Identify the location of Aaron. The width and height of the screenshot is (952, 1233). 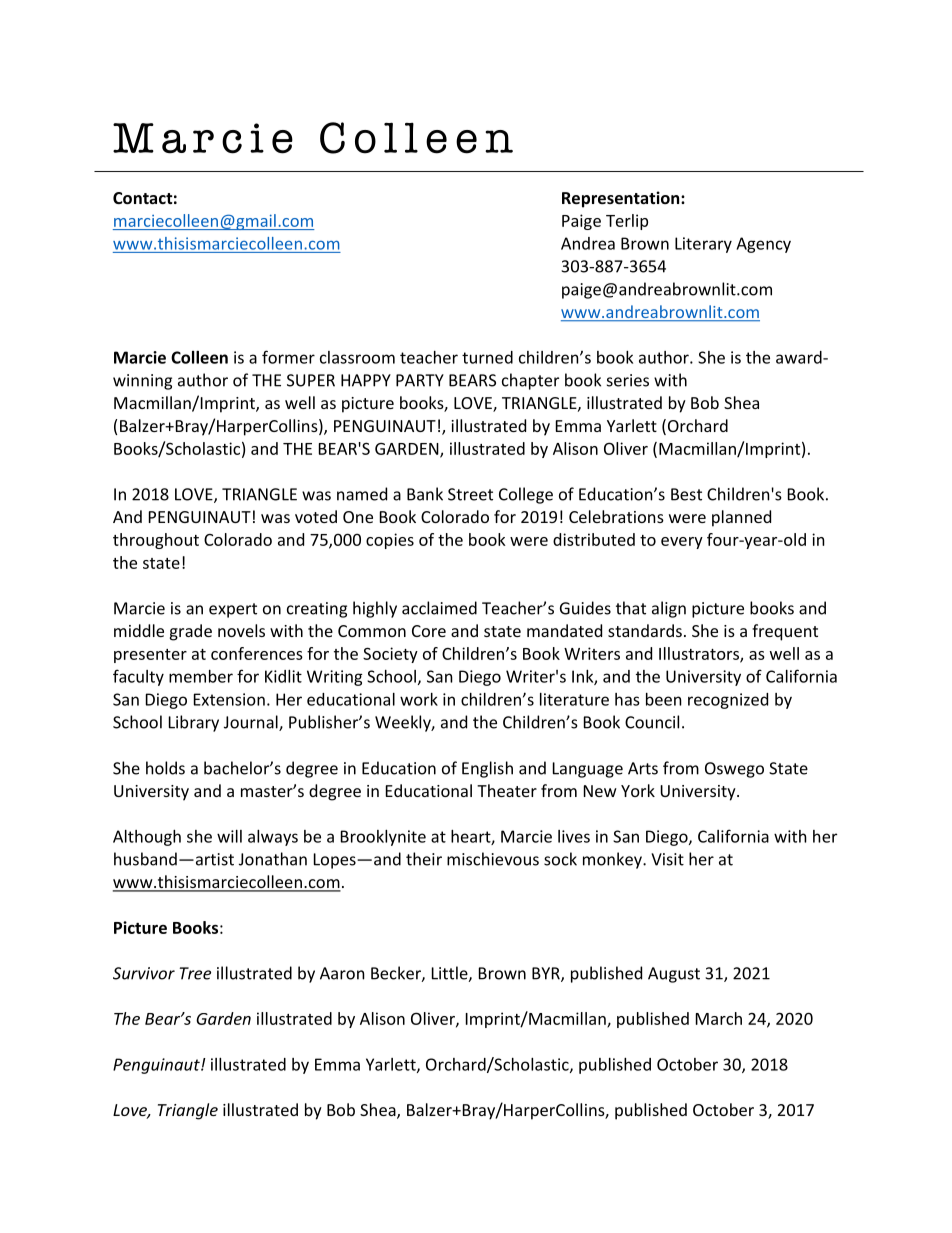
(342, 973).
